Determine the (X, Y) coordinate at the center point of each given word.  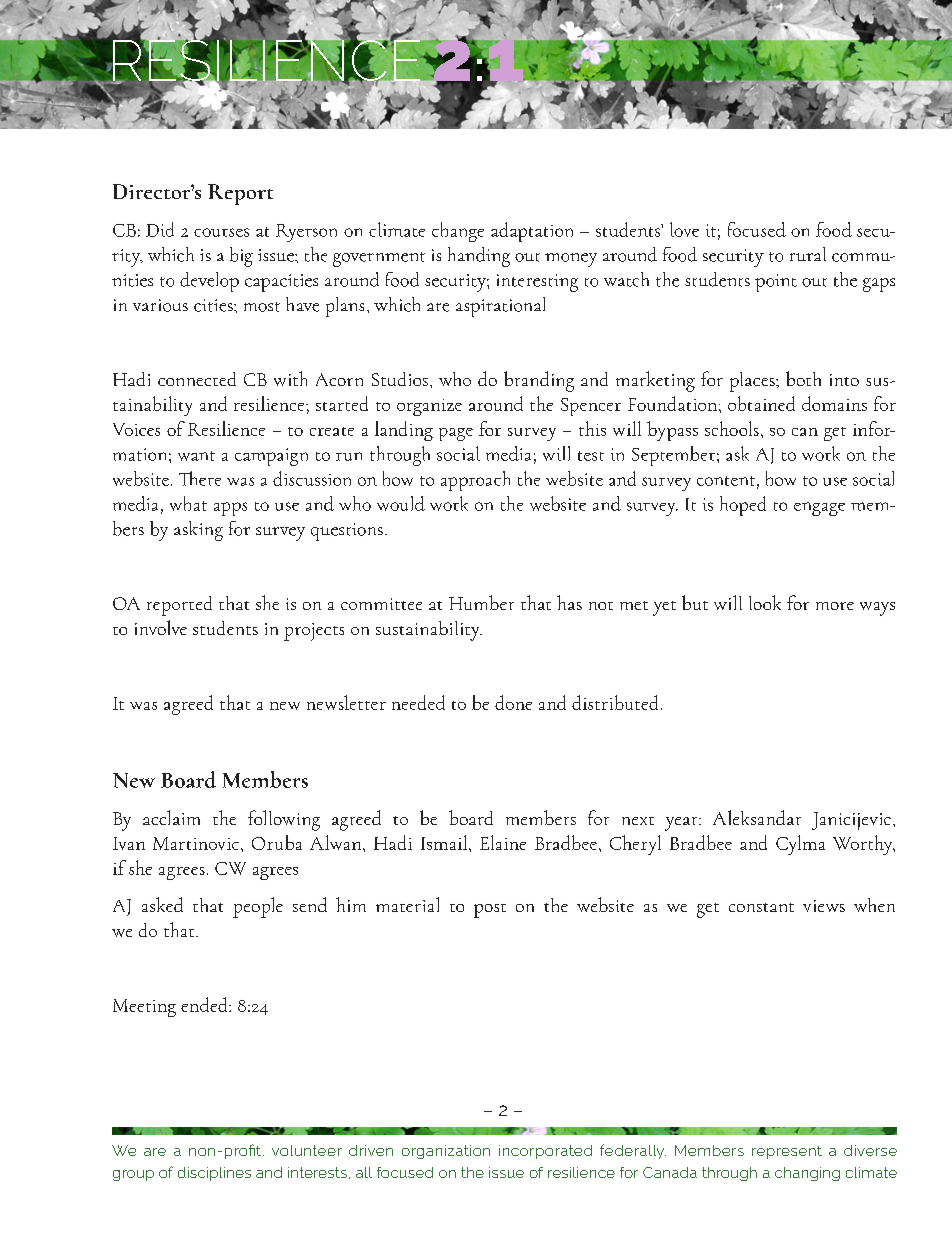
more (835, 606)
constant (761, 907)
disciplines (214, 1174)
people (258, 907)
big (241, 257)
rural (808, 254)
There (200, 478)
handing (479, 257)
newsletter (346, 702)
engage (819, 509)
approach (475, 481)
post (490, 911)
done (513, 702)
